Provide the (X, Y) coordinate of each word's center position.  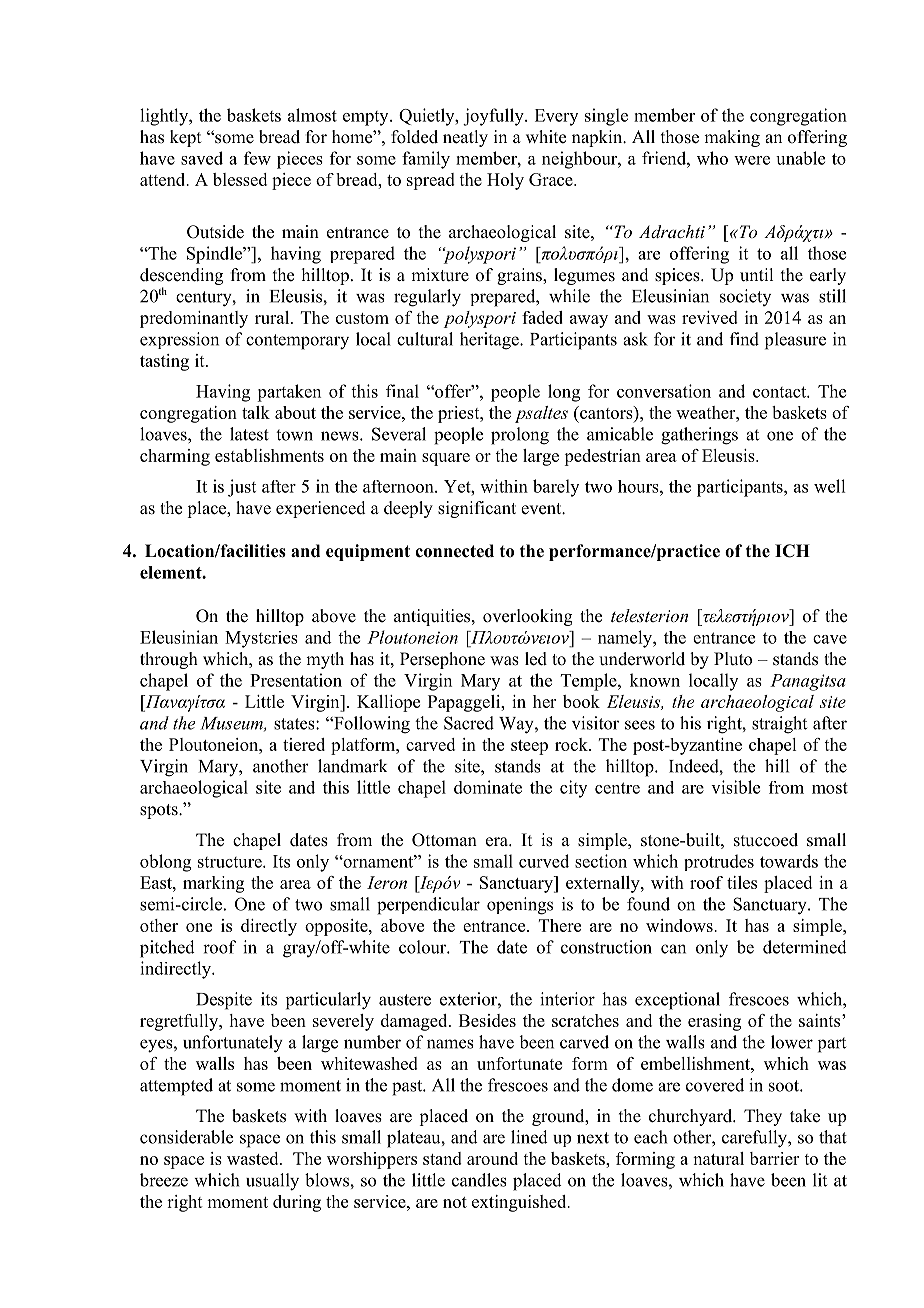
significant (477, 509)
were (752, 160)
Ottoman (444, 840)
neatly (465, 138)
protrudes (719, 862)
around (492, 1158)
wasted (254, 1158)
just (242, 488)
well (829, 486)
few (257, 158)
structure (231, 862)
